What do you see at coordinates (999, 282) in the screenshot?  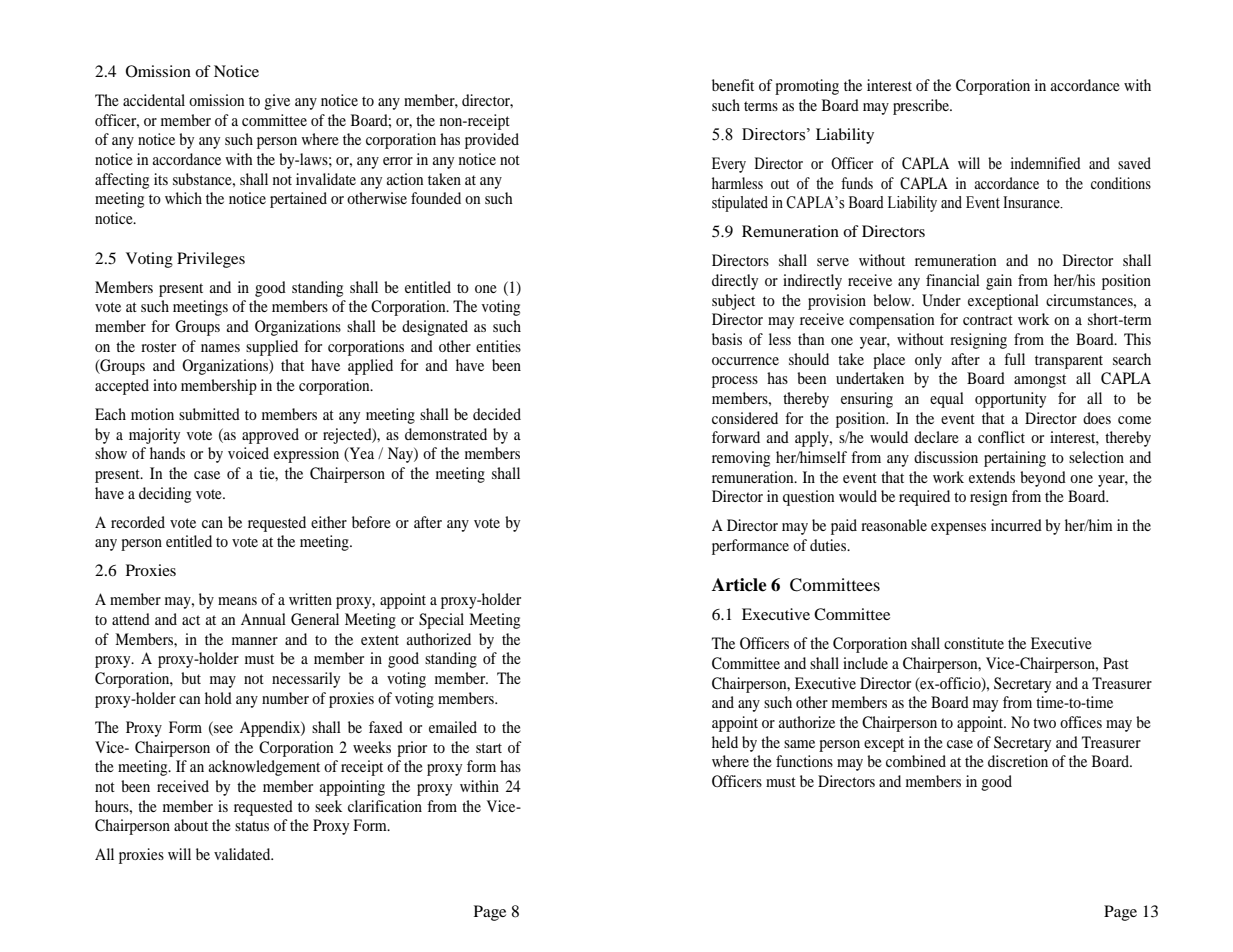 I see `gain` at bounding box center [999, 282].
